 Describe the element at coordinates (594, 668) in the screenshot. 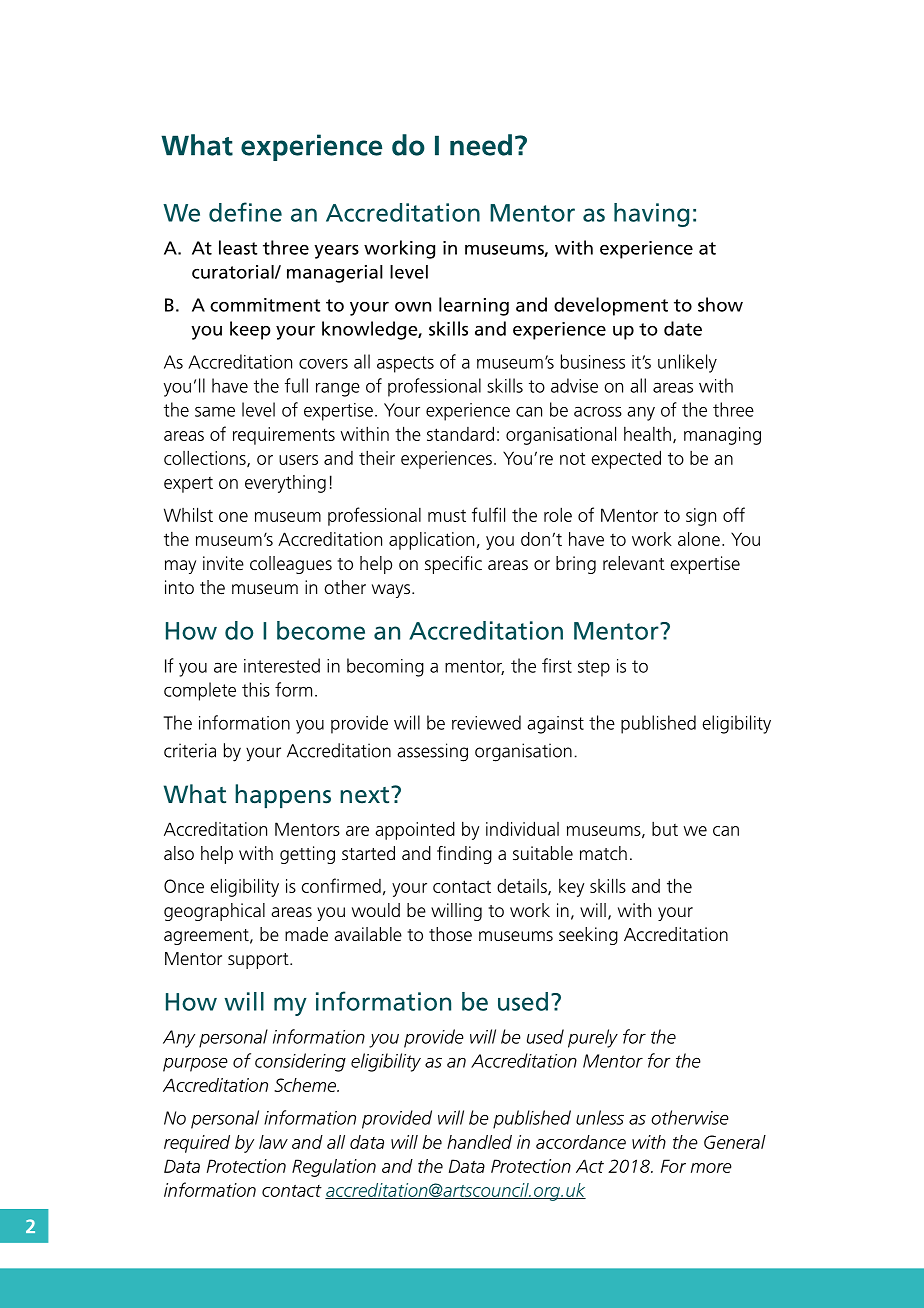

I see `step` at that location.
